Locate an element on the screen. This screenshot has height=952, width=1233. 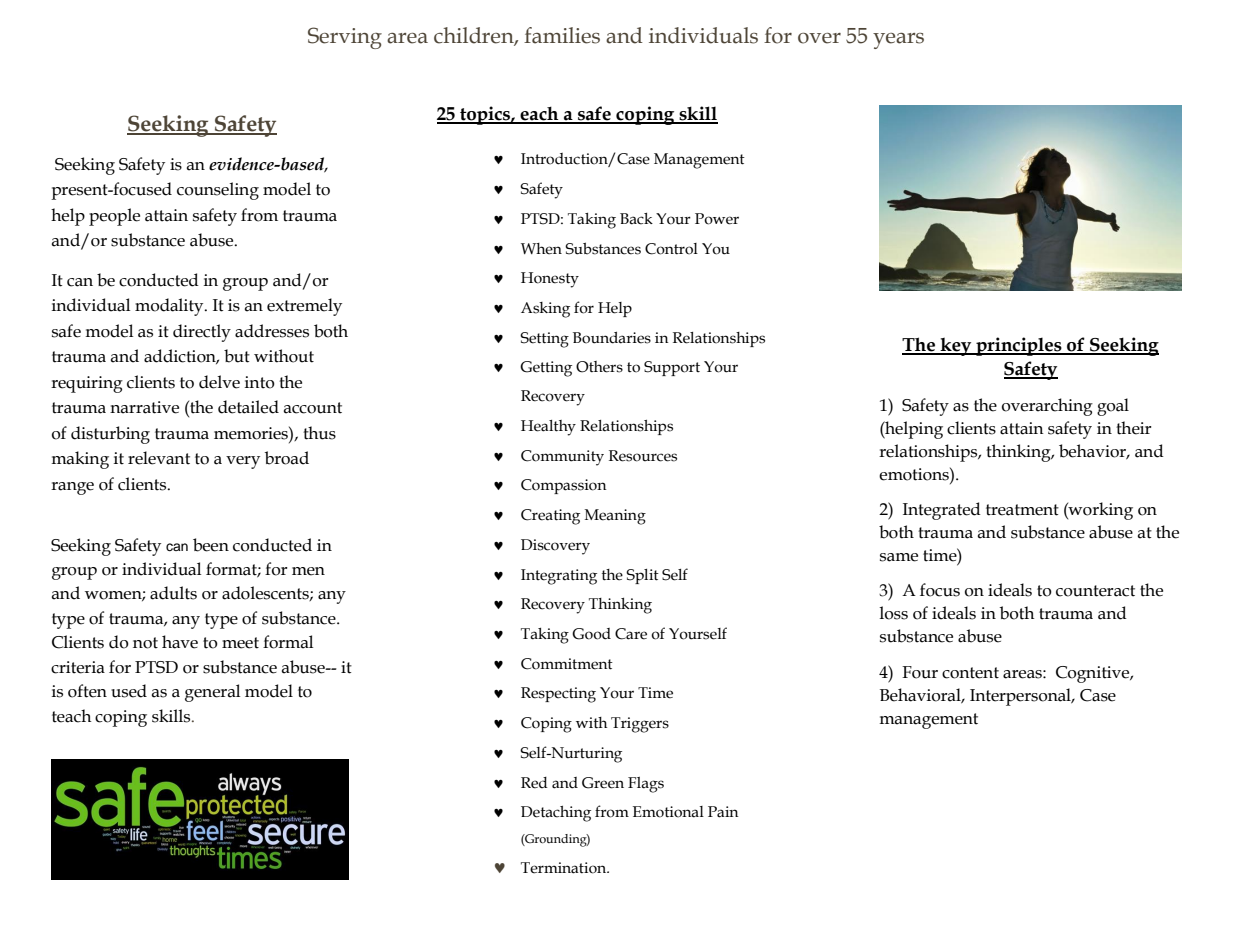
principles is located at coordinates (1019, 346).
